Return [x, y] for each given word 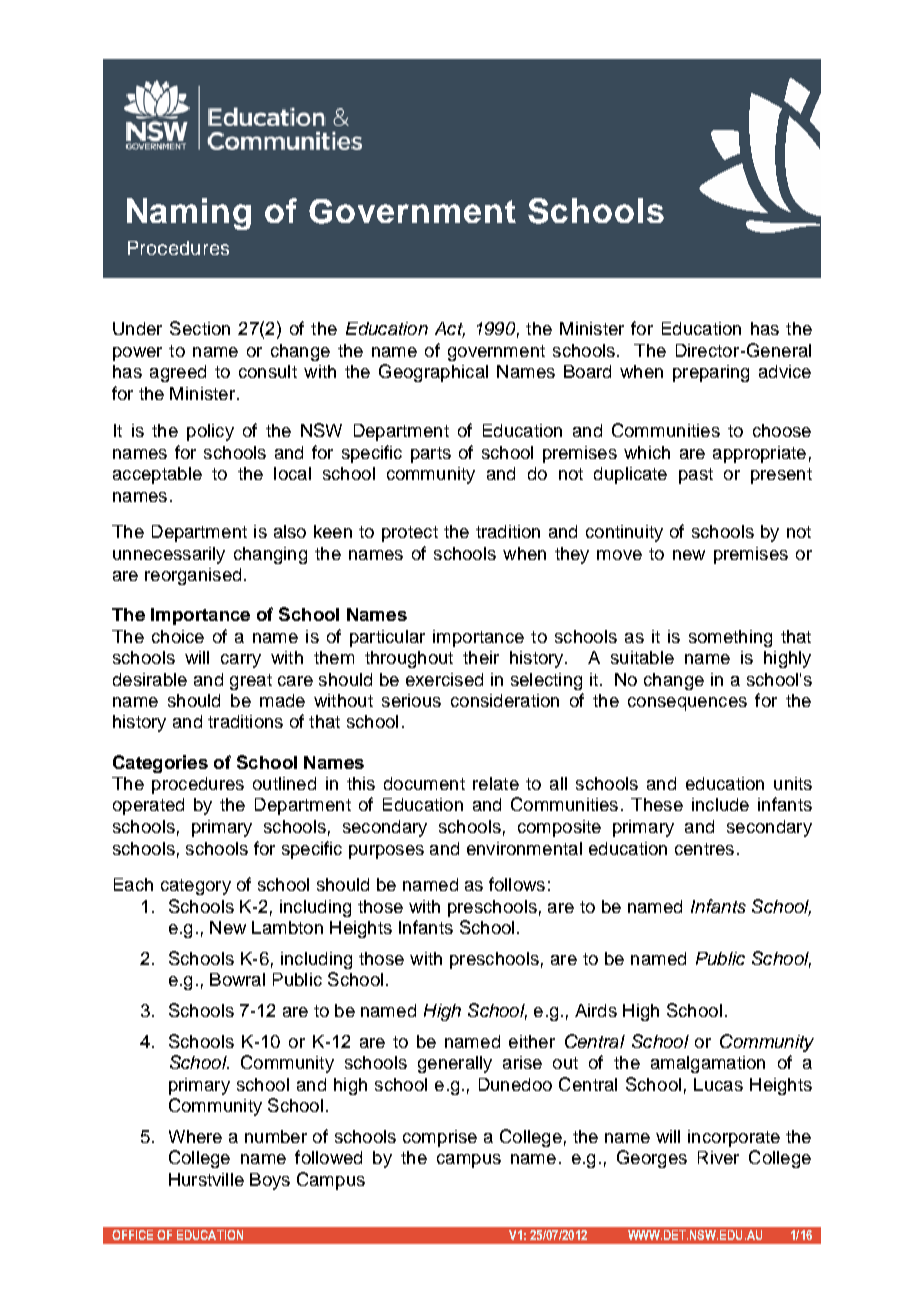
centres [704, 849]
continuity [624, 533]
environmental [524, 848]
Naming [189, 214]
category [196, 887]
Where [195, 1136]
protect [410, 534]
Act [450, 330]
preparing [711, 373]
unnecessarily [169, 555]
